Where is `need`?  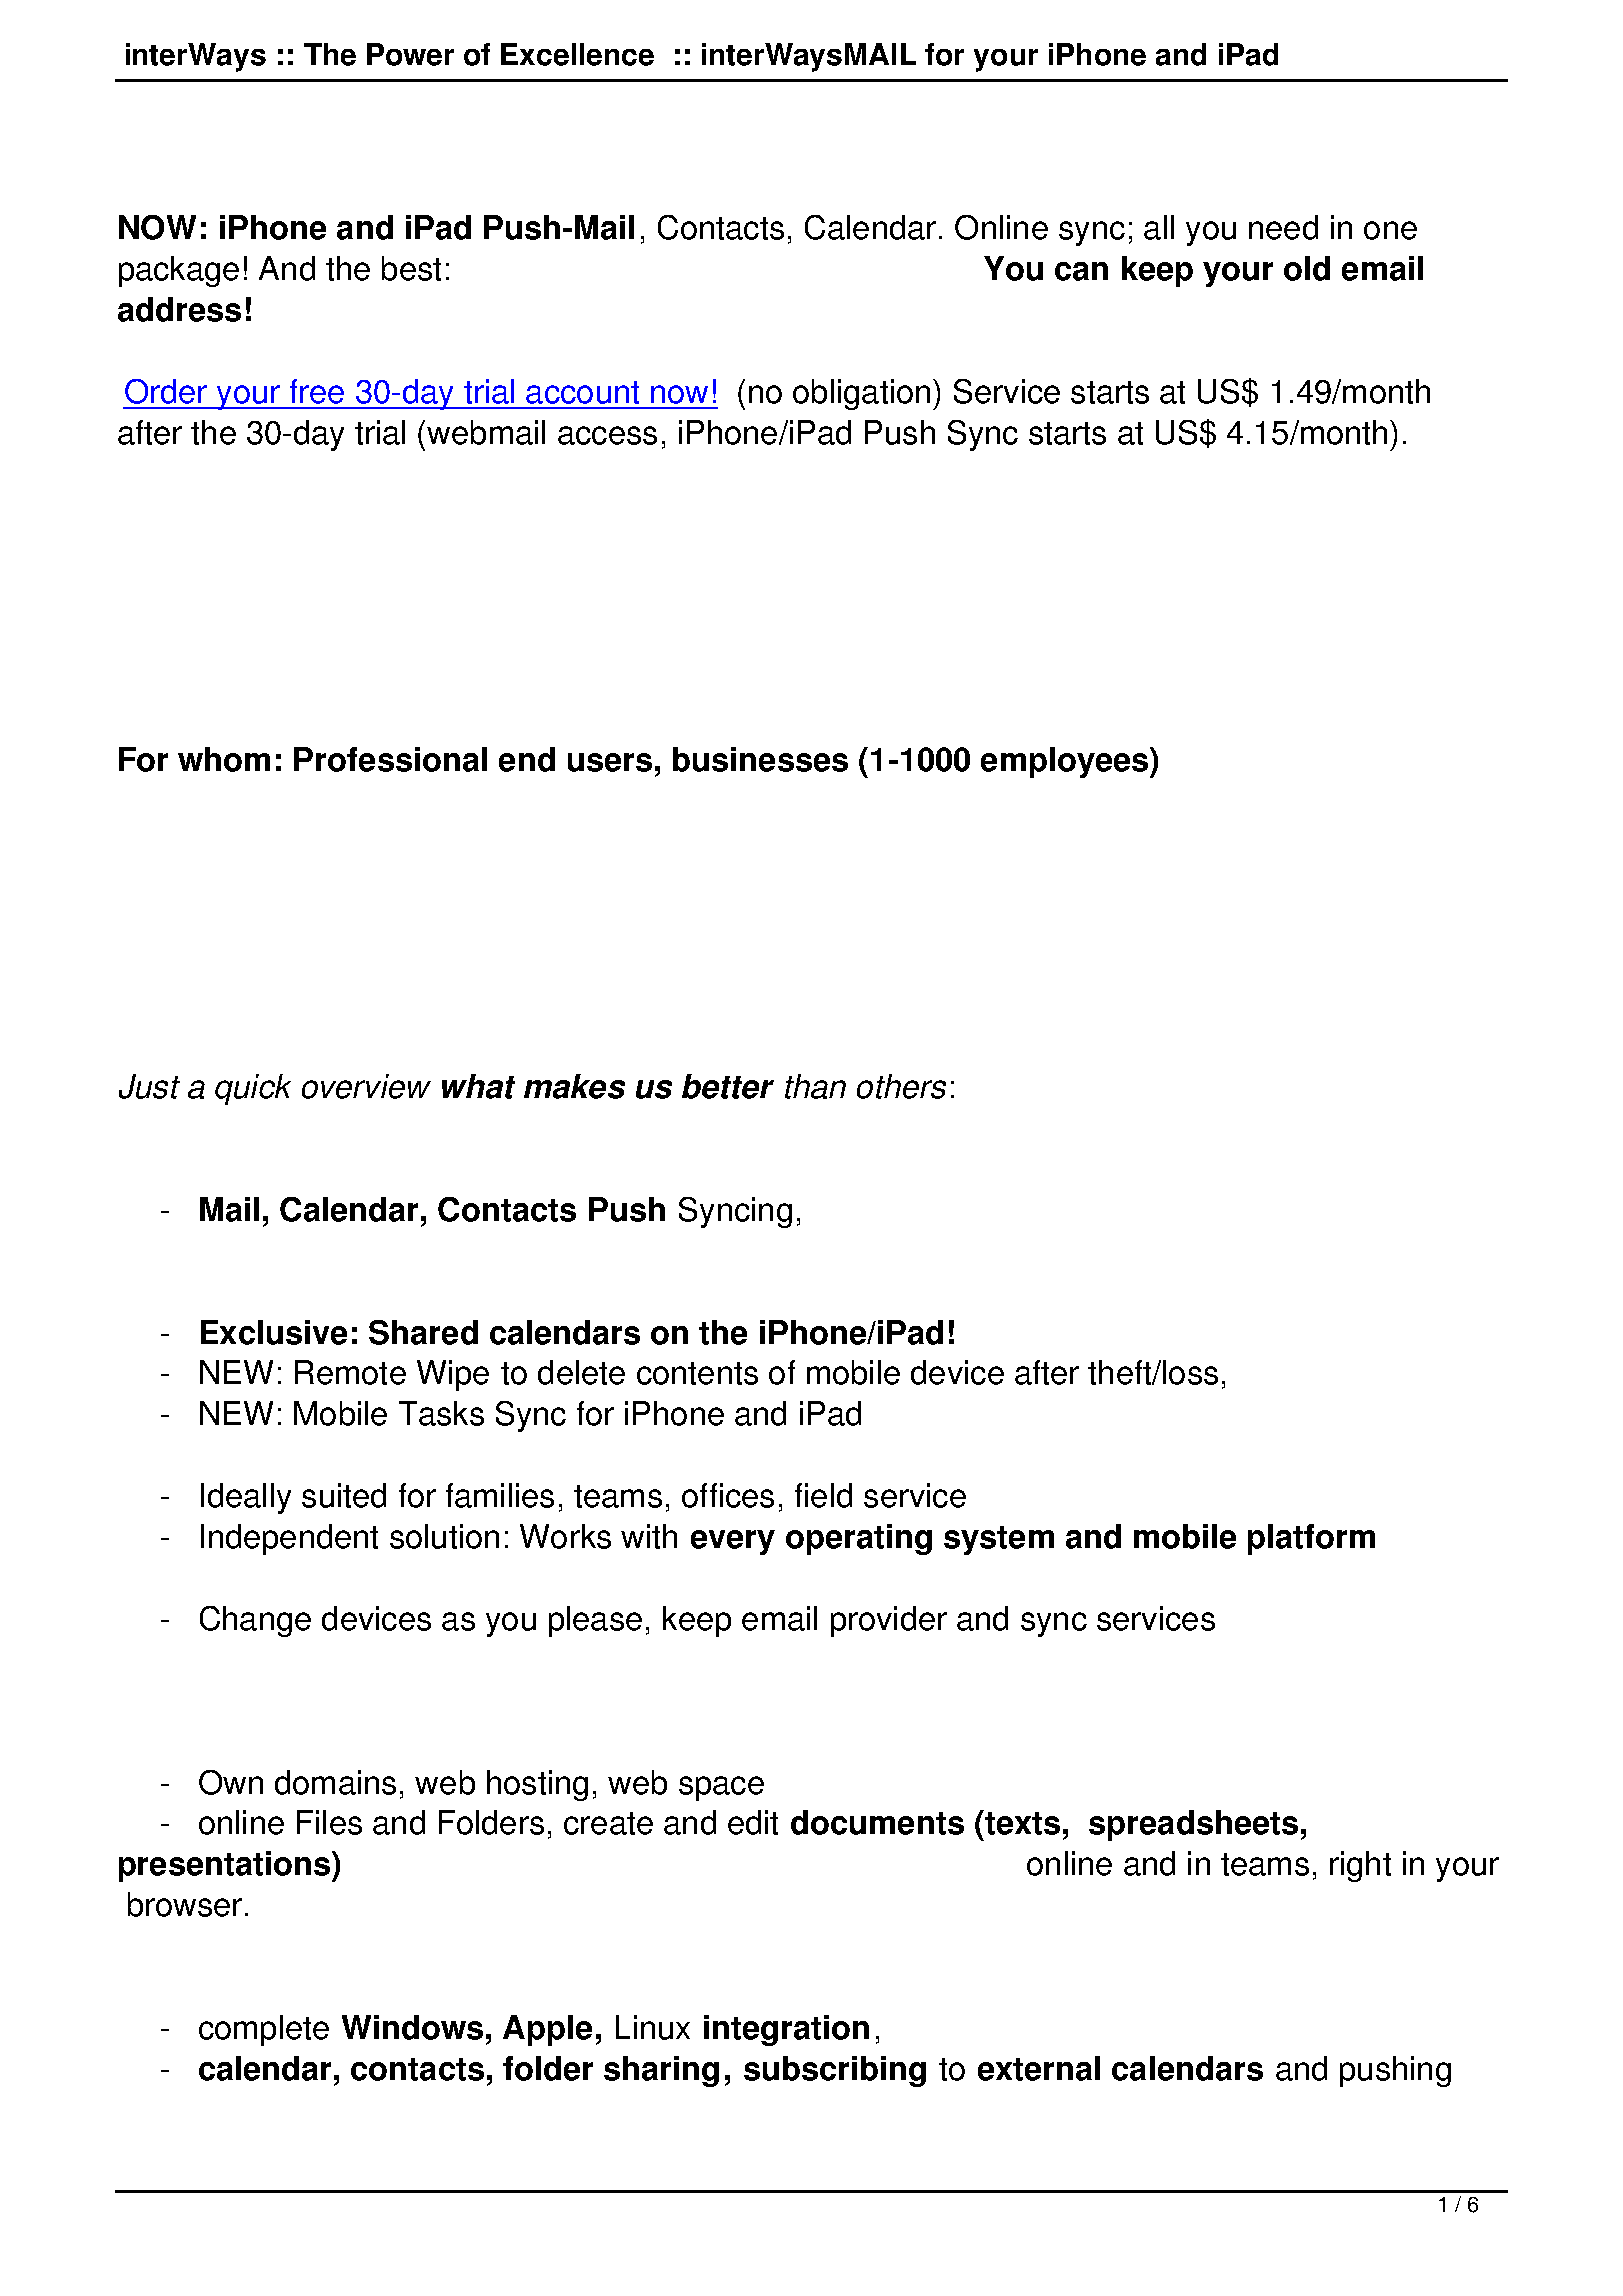 need is located at coordinates (1283, 227).
